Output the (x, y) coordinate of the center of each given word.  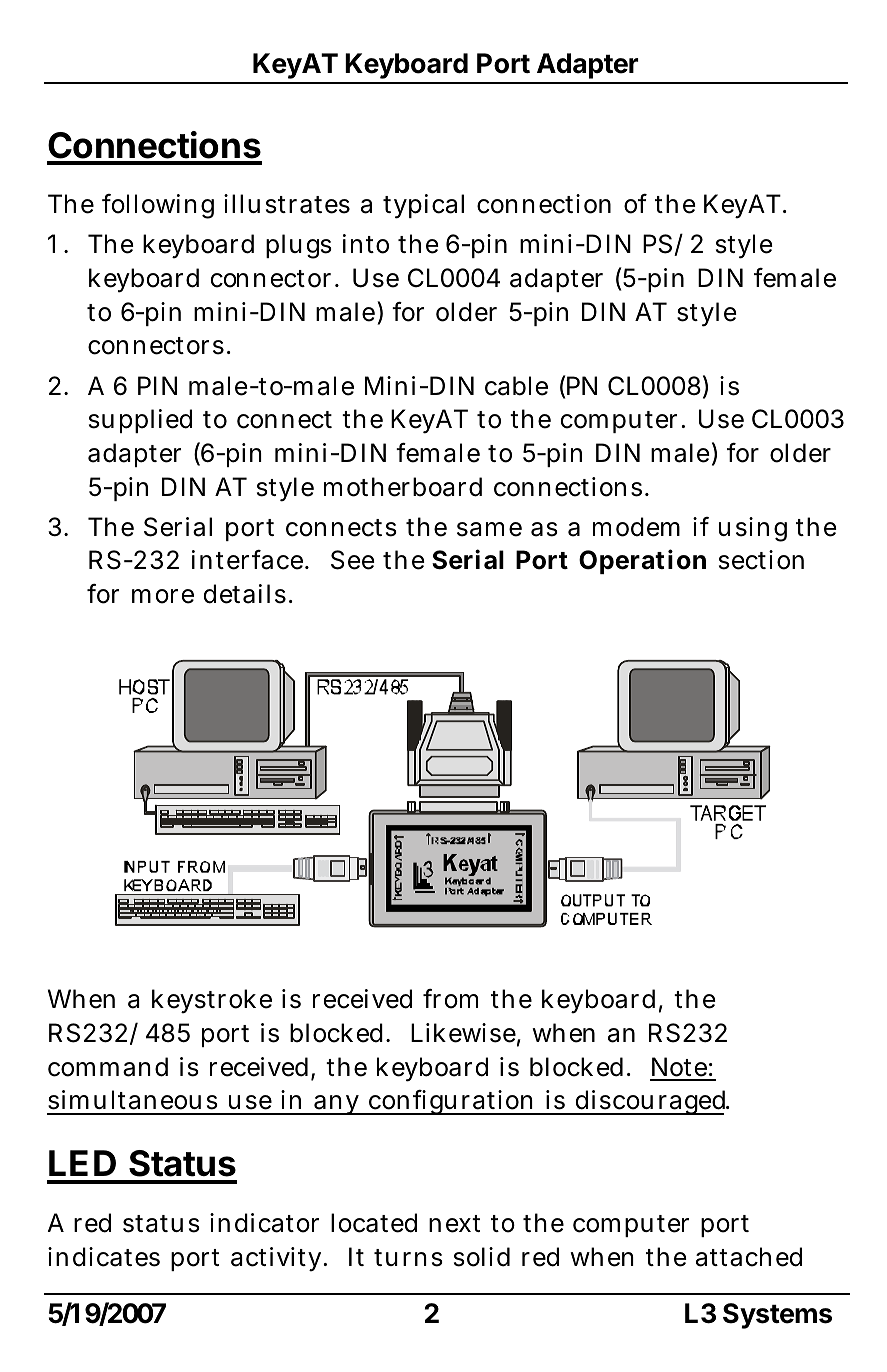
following (158, 206)
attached (749, 1257)
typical (423, 206)
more (163, 596)
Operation (642, 561)
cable (516, 386)
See (352, 560)
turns (408, 1258)
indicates (104, 1257)
